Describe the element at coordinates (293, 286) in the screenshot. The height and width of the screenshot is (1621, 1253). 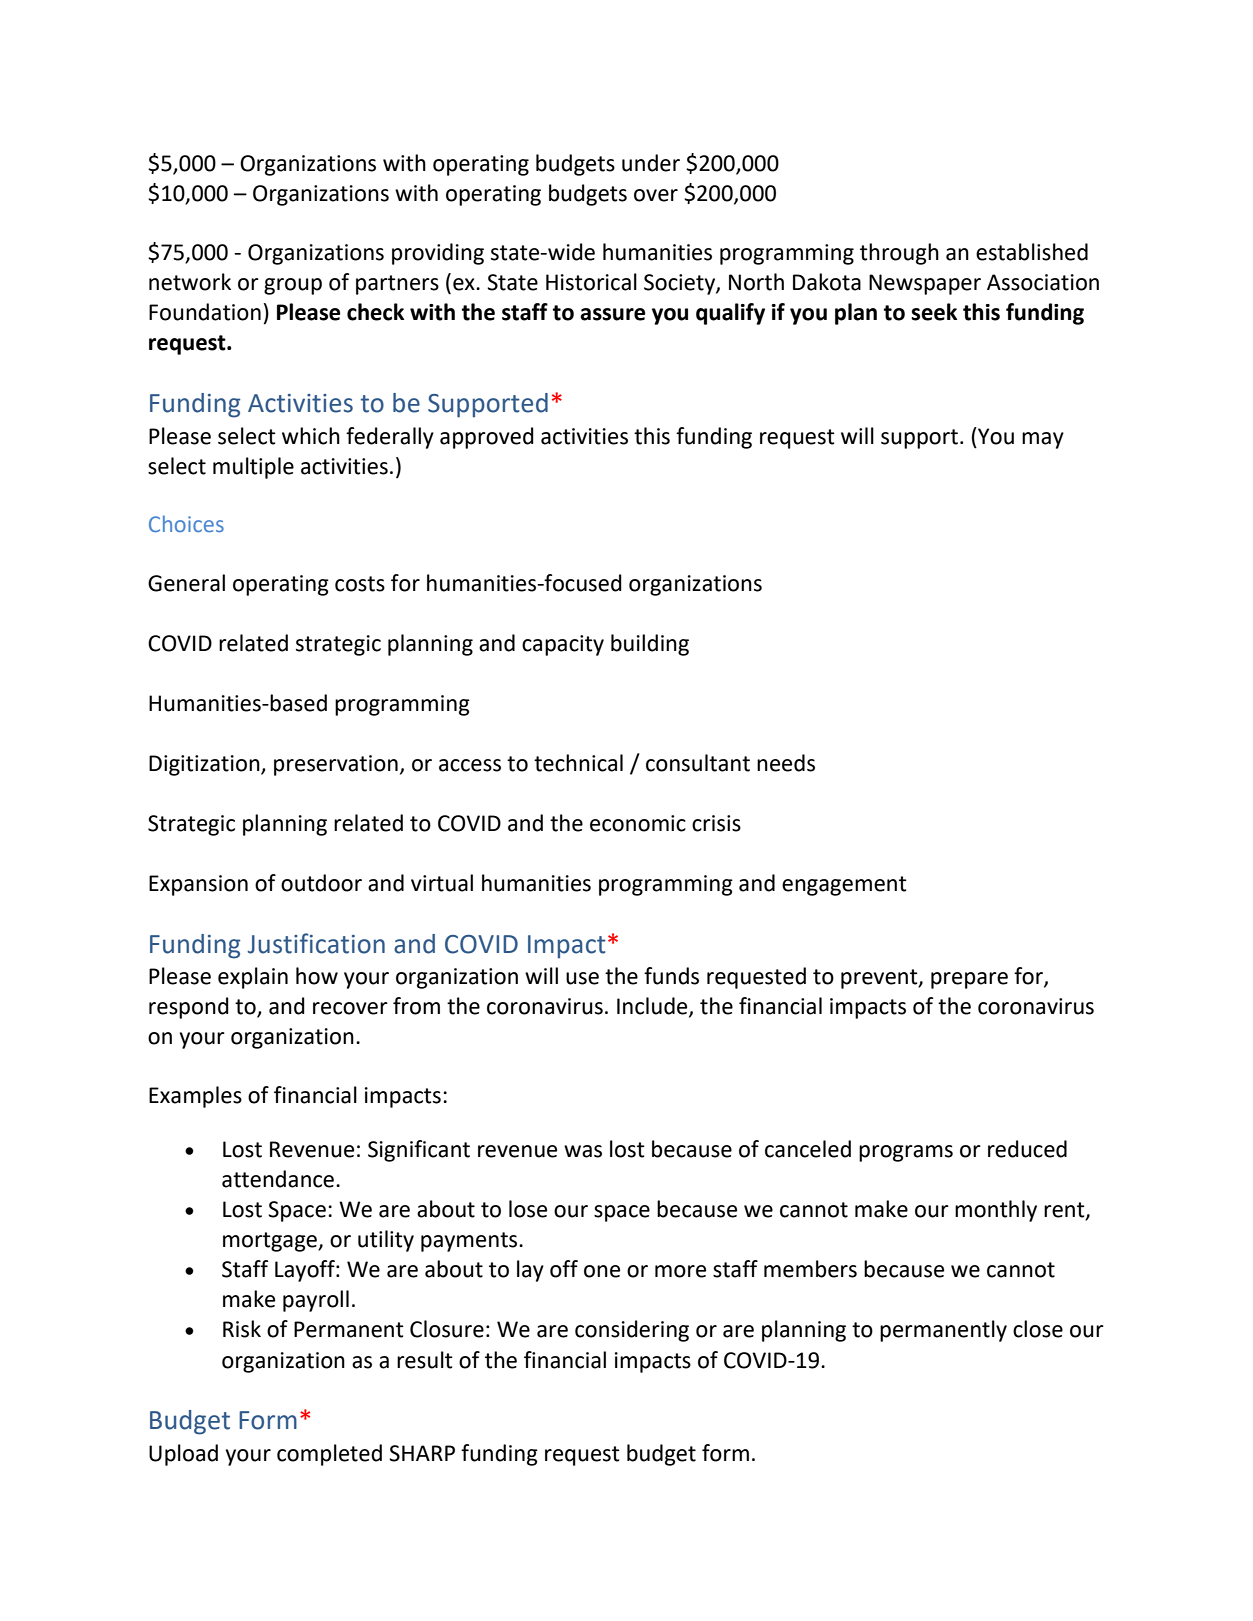
I see `group` at that location.
